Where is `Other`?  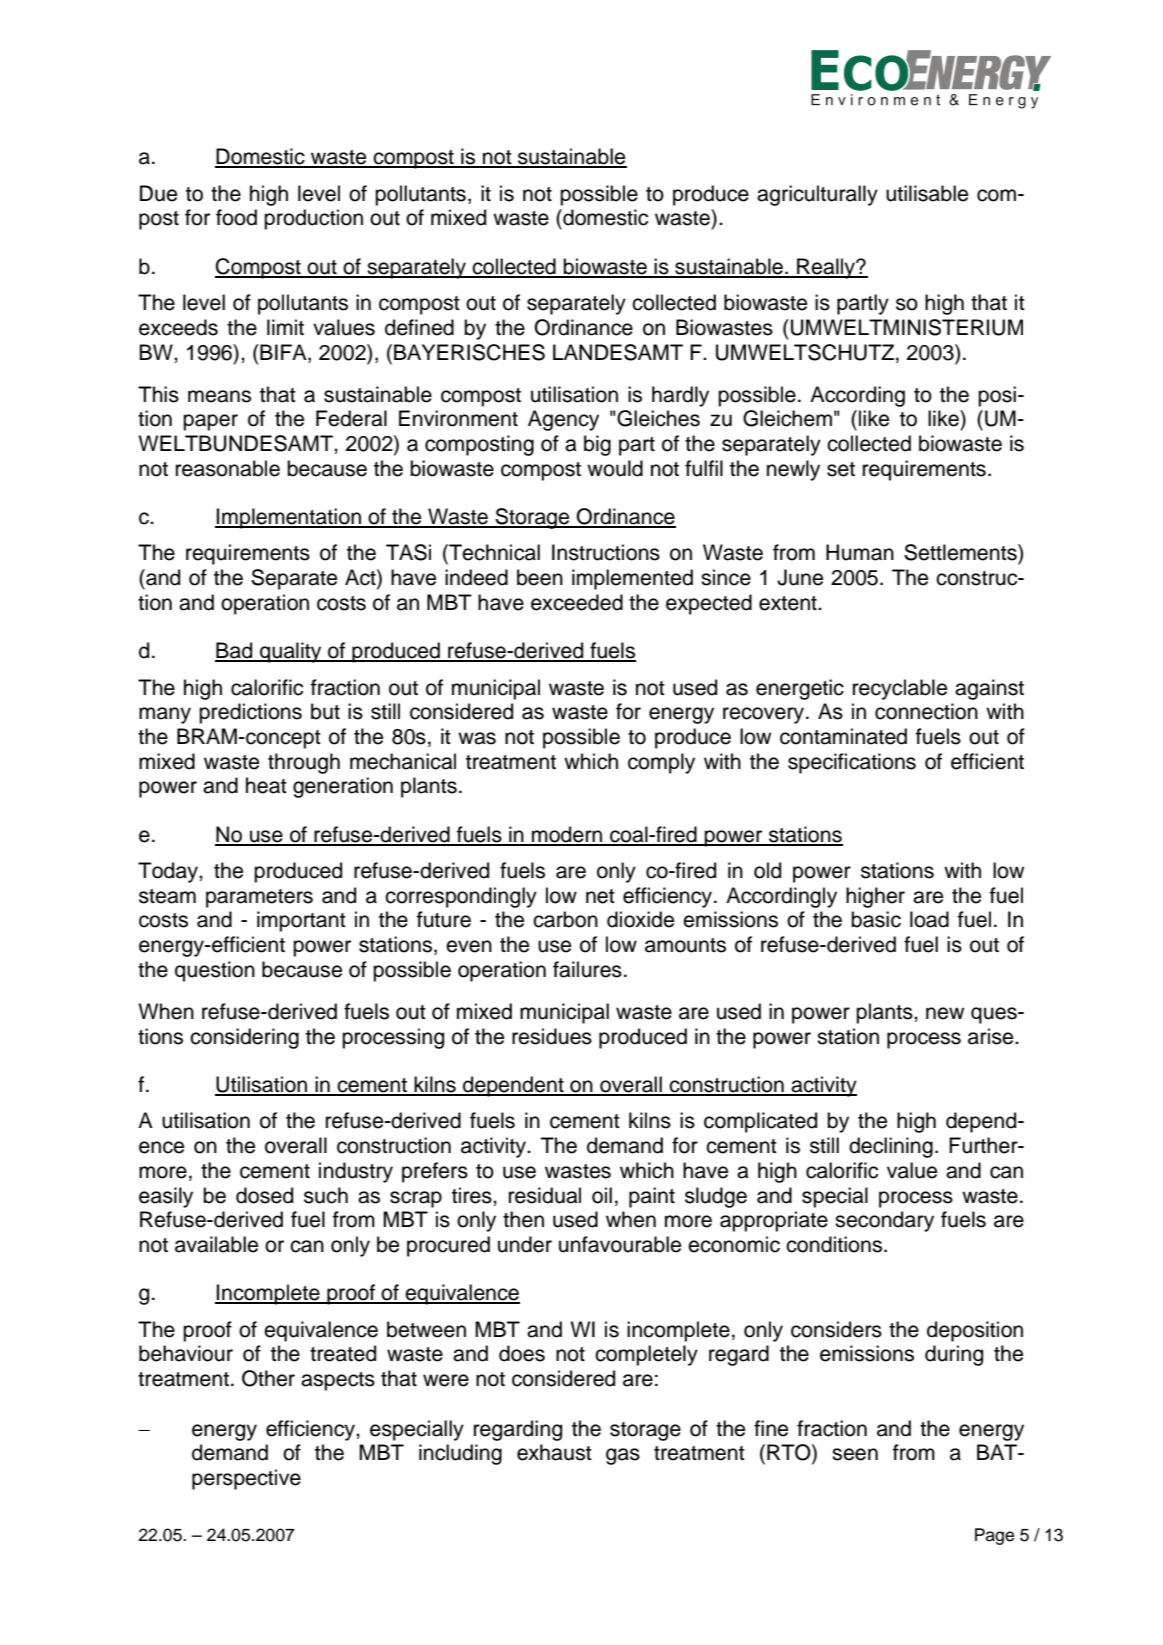 Other is located at coordinates (268, 1378).
